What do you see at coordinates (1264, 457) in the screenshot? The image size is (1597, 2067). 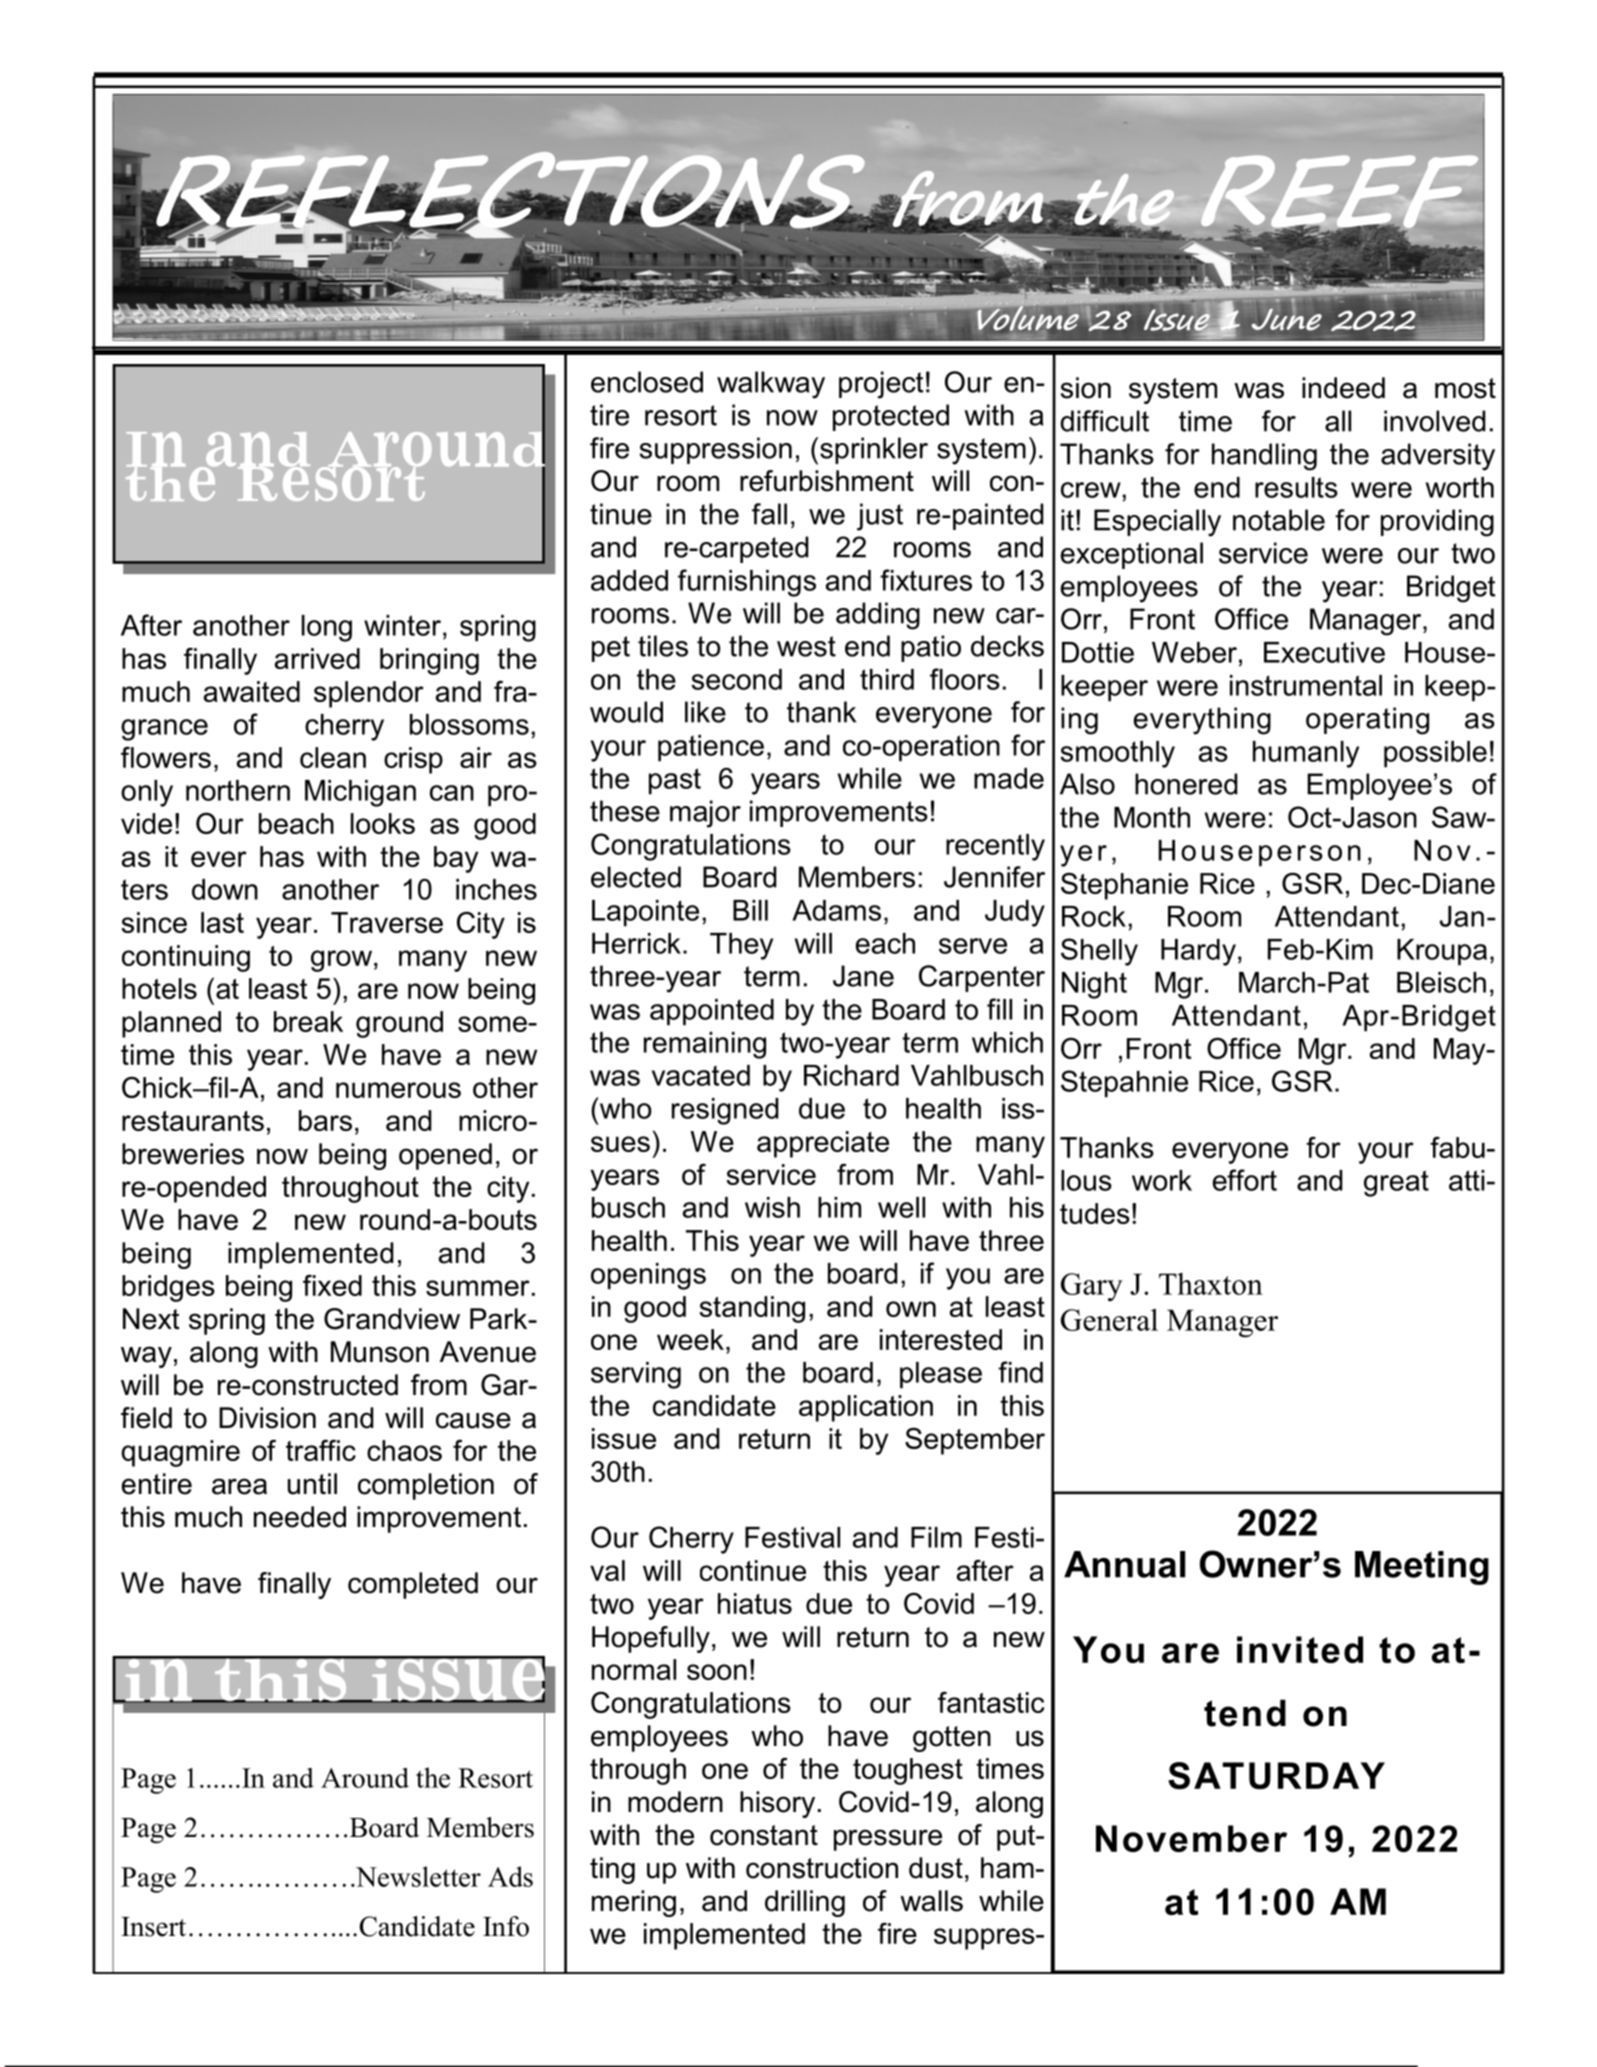 I see `handling` at bounding box center [1264, 457].
